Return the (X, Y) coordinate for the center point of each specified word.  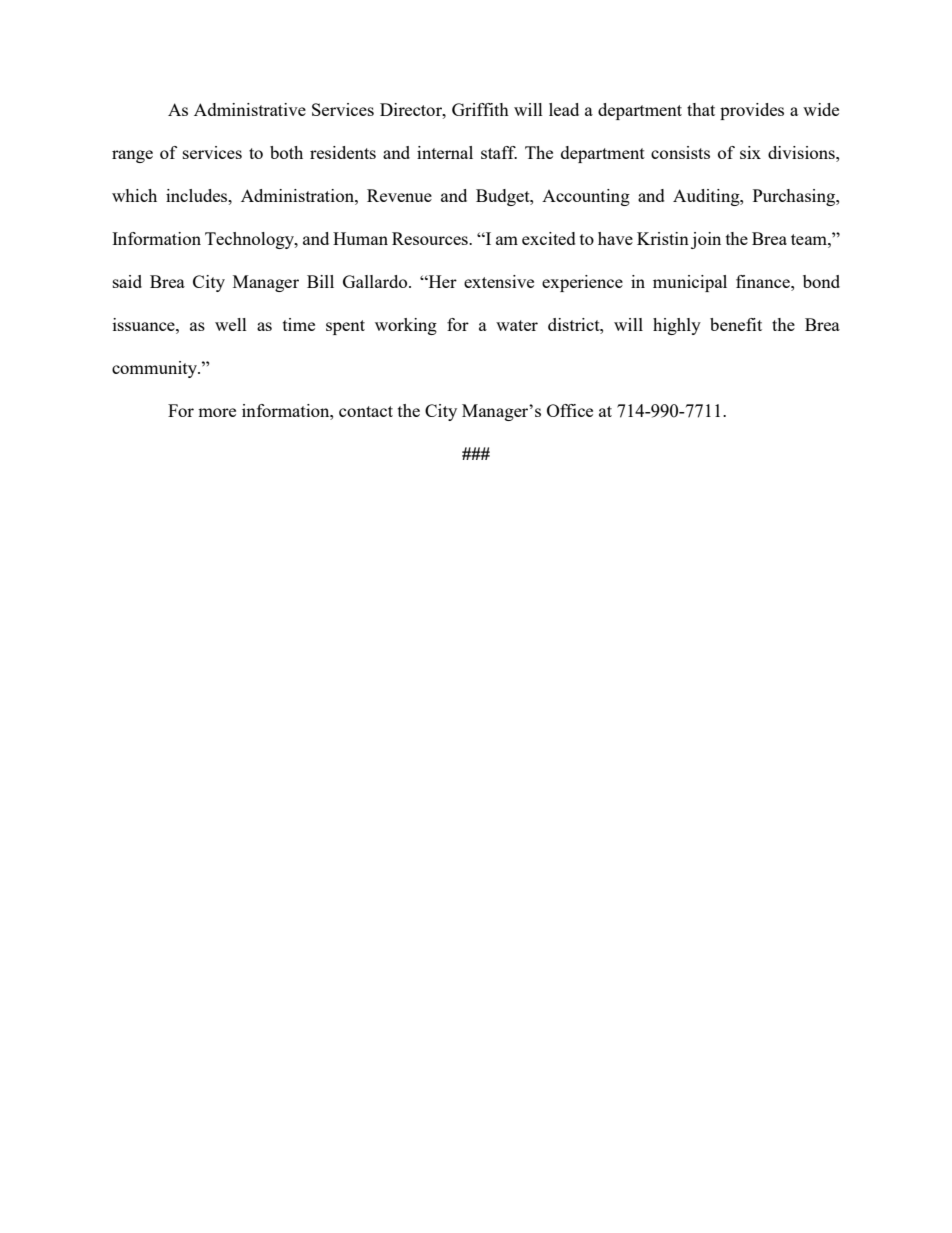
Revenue (399, 195)
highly (677, 326)
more (217, 412)
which (134, 195)
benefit (736, 324)
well (231, 324)
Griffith (480, 109)
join (706, 240)
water (517, 325)
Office (570, 410)
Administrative (250, 109)
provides (752, 111)
